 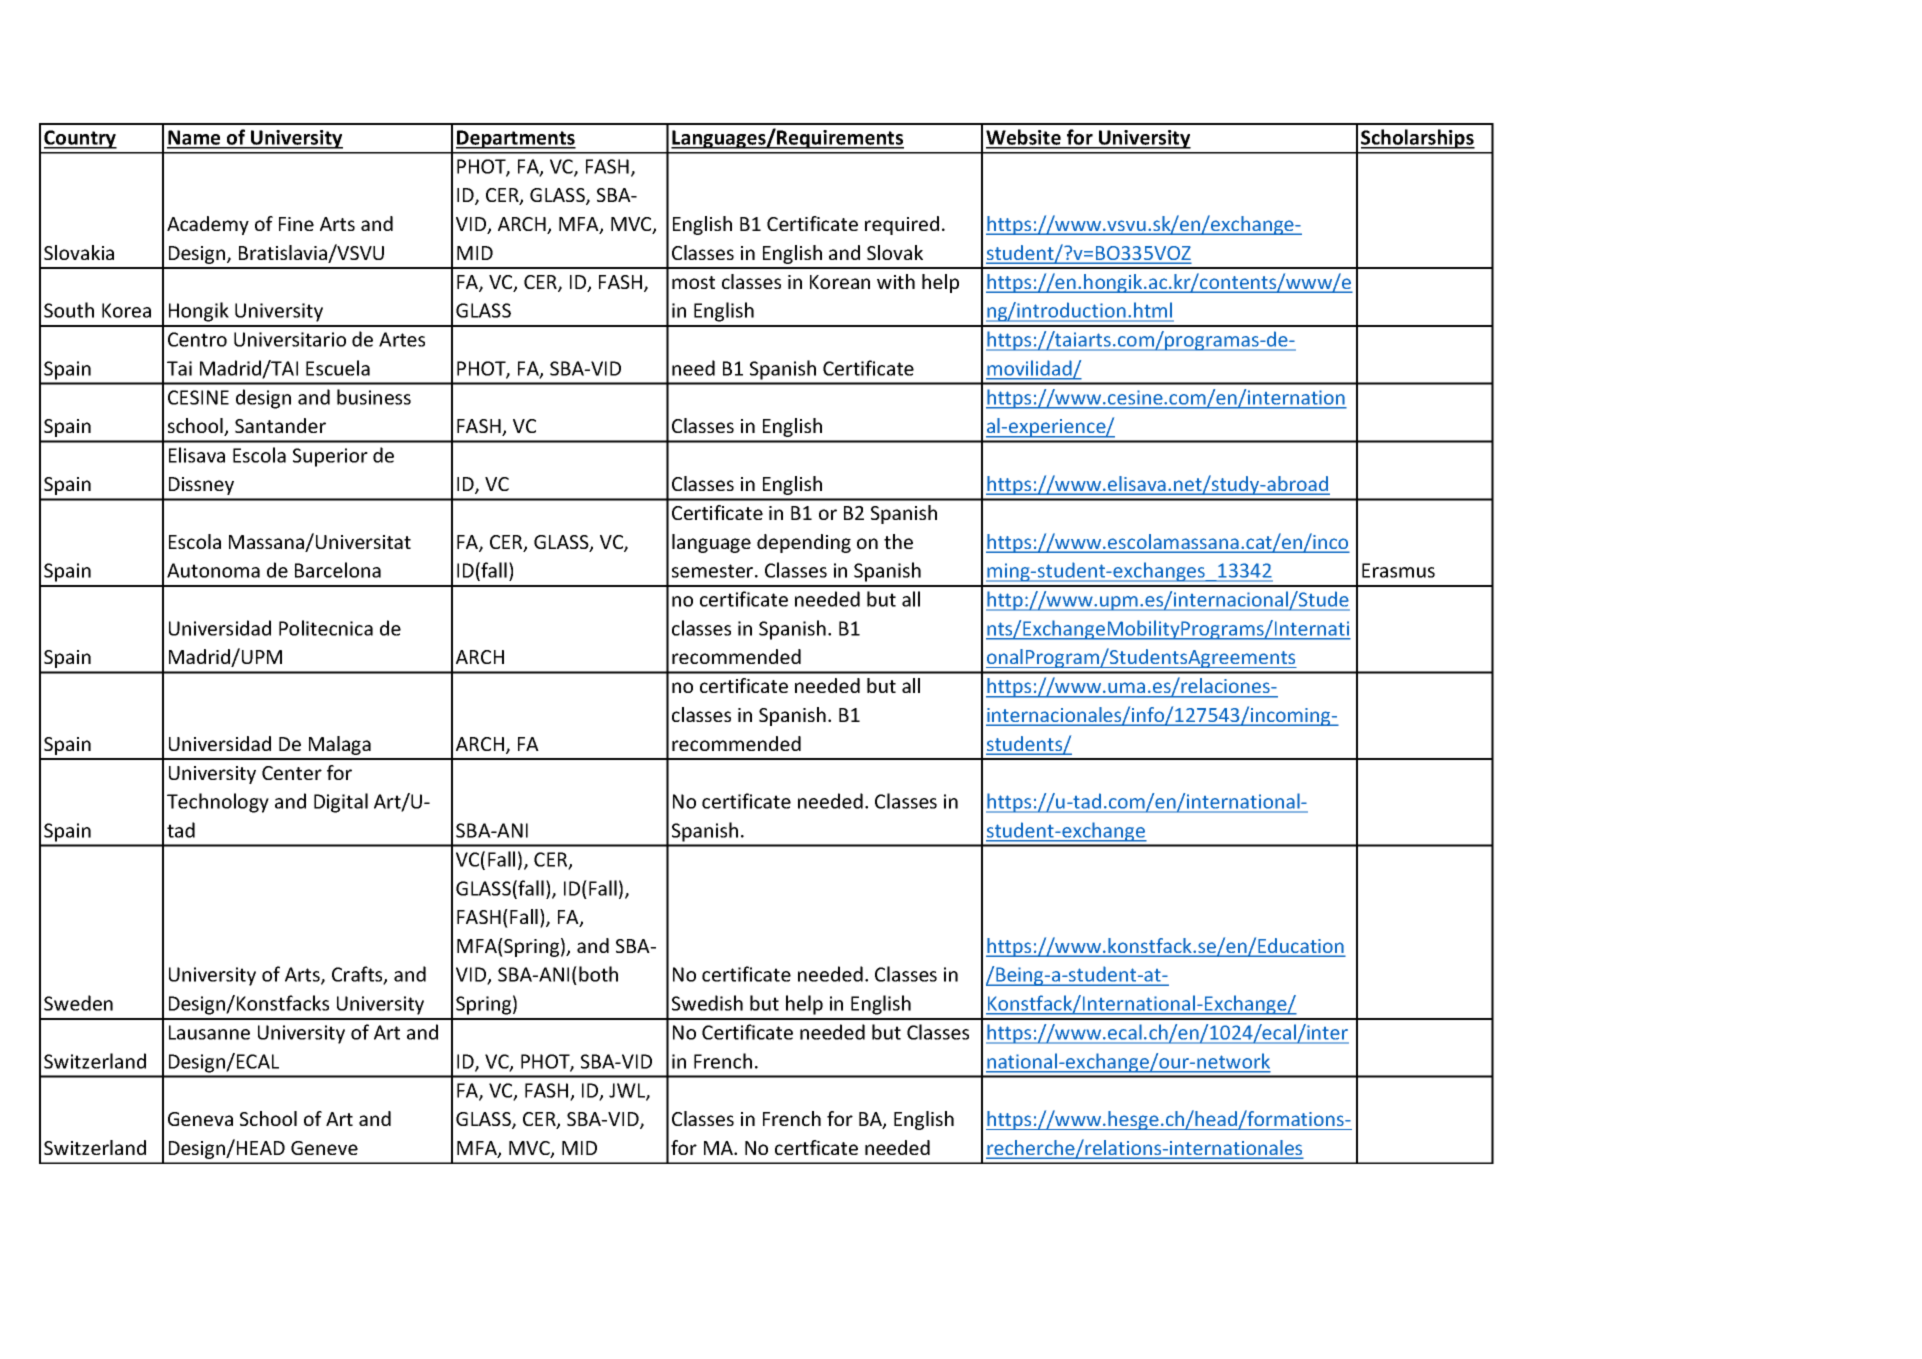 What do you see at coordinates (804, 543) in the page?
I see `depending` at bounding box center [804, 543].
